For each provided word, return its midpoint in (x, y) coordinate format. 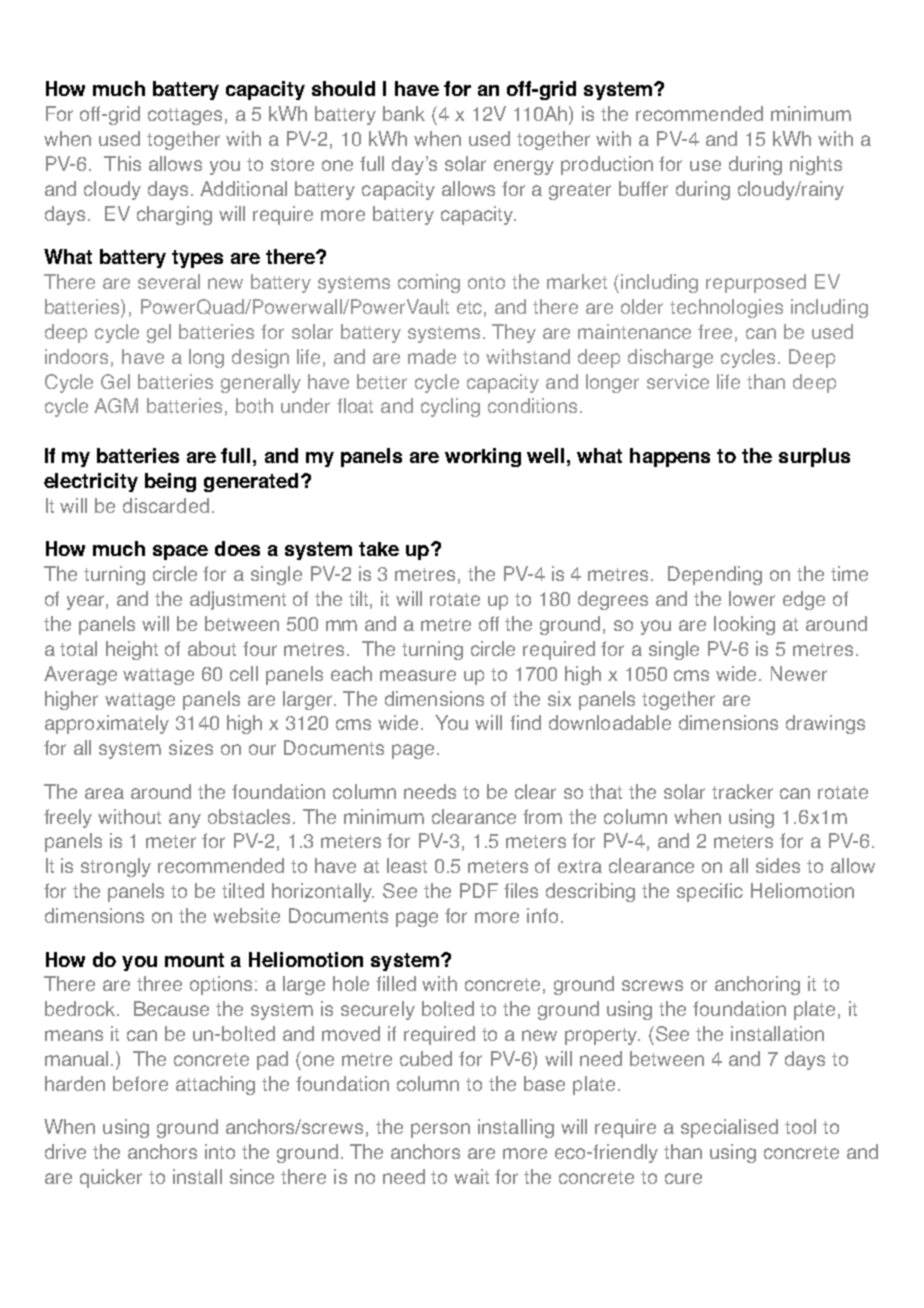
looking (744, 625)
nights (816, 165)
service (678, 381)
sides (778, 865)
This (122, 163)
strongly (116, 867)
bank (404, 113)
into (220, 1151)
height (132, 650)
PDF (479, 890)
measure (418, 675)
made (432, 356)
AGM (116, 405)
